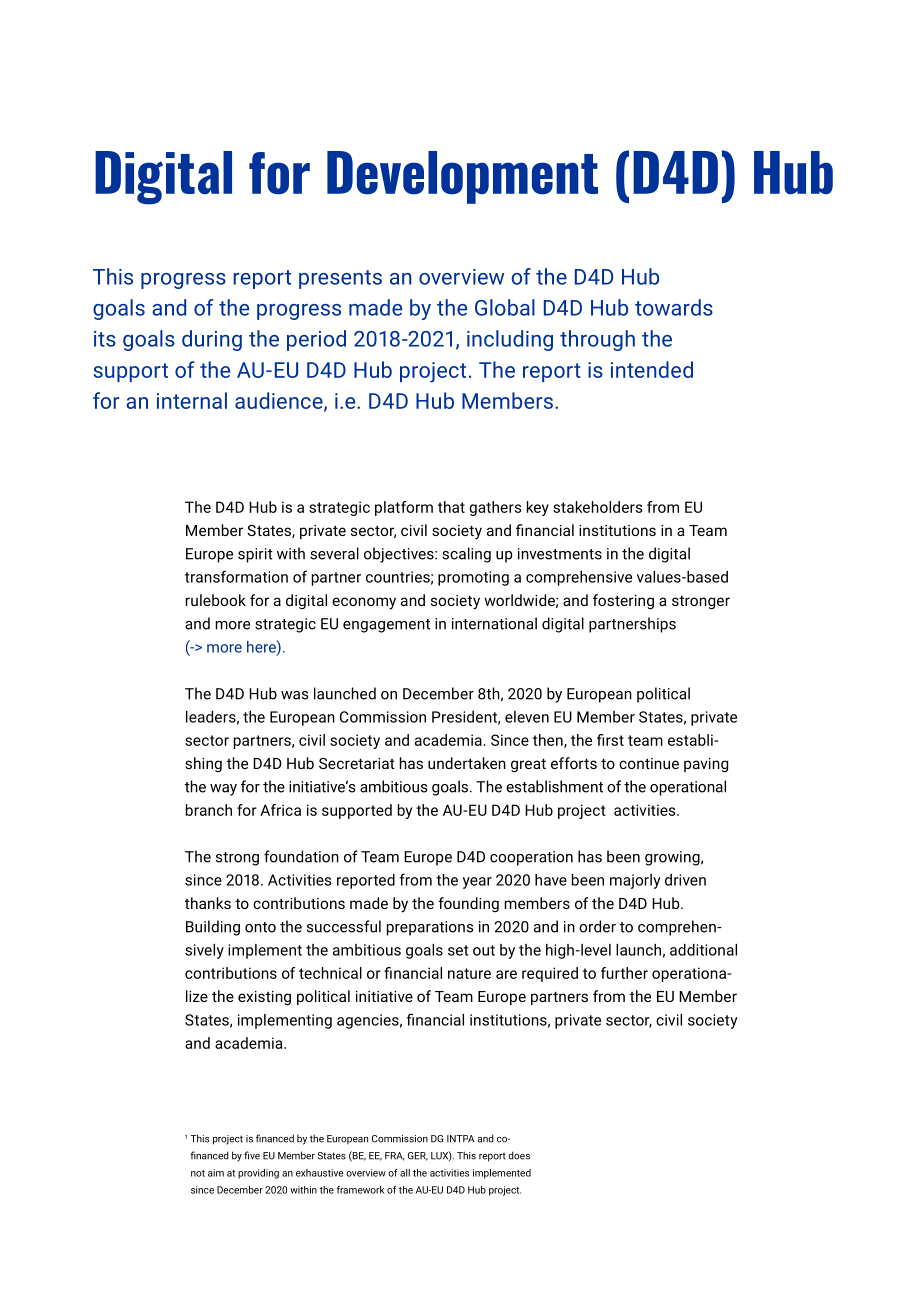 This image has height=1308, width=924. I want to click on majorly, so click(635, 881).
